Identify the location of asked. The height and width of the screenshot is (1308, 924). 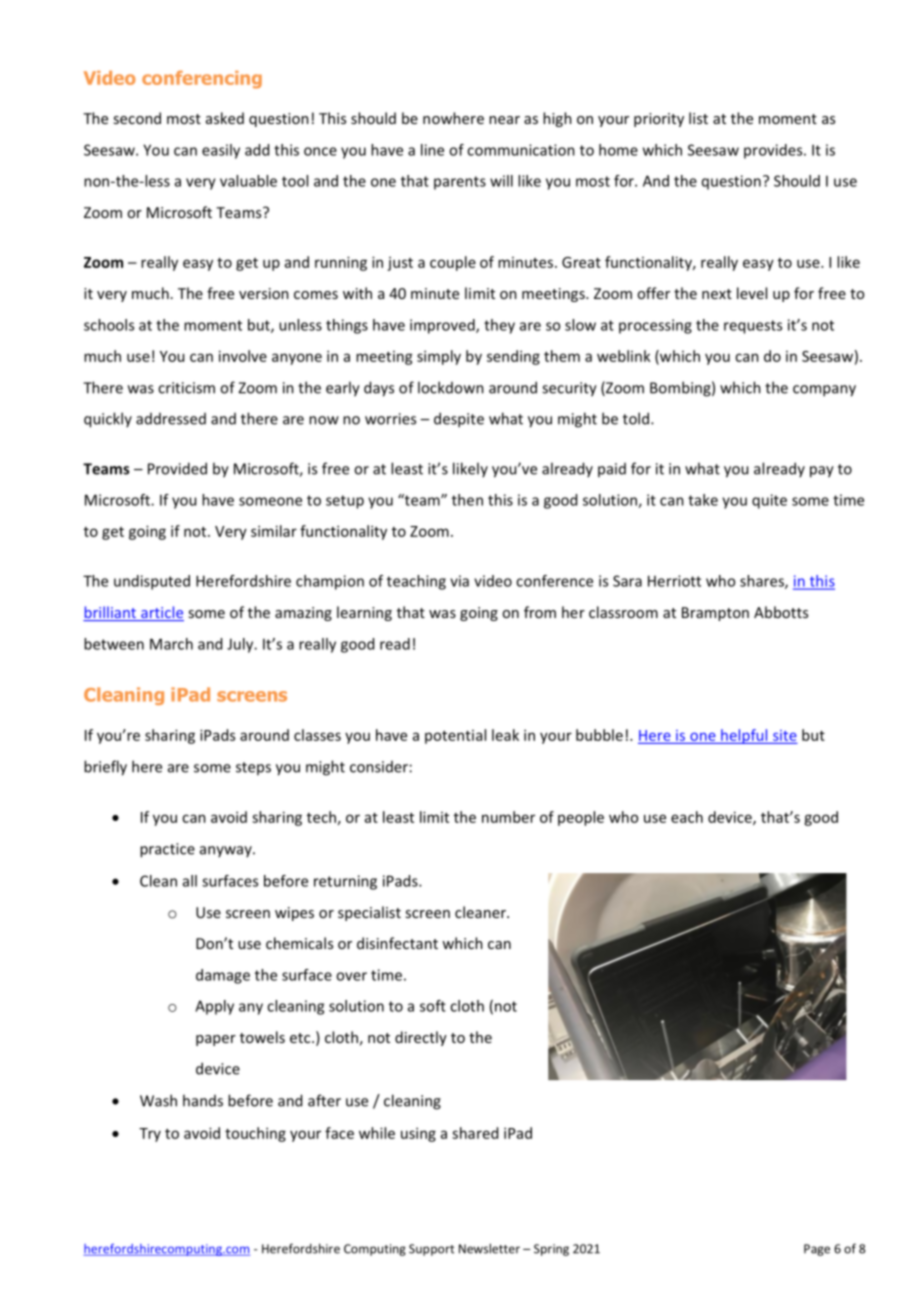
(225, 118).
